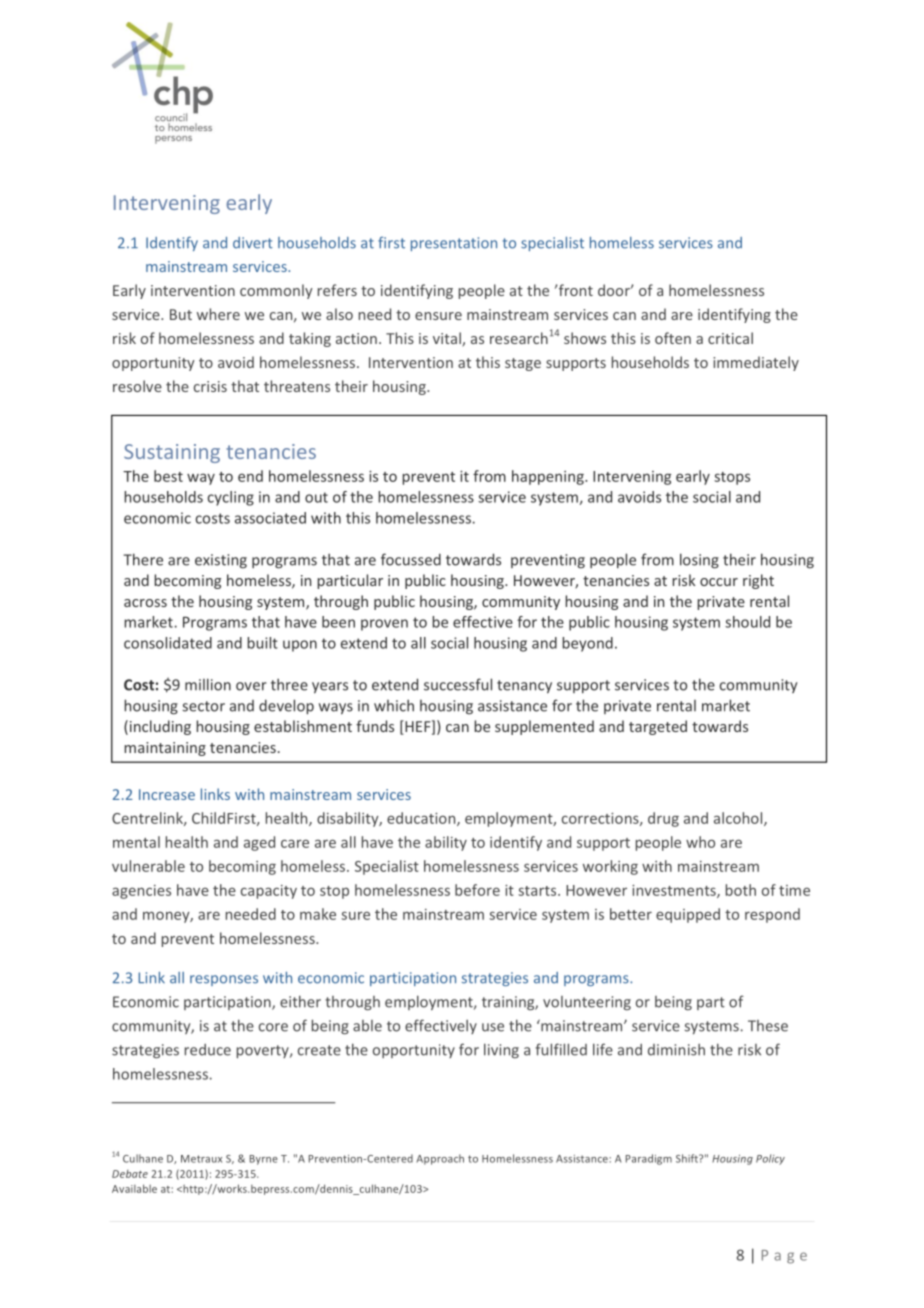 This screenshot has width=924, height=1308. I want to click on before, so click(477, 890).
